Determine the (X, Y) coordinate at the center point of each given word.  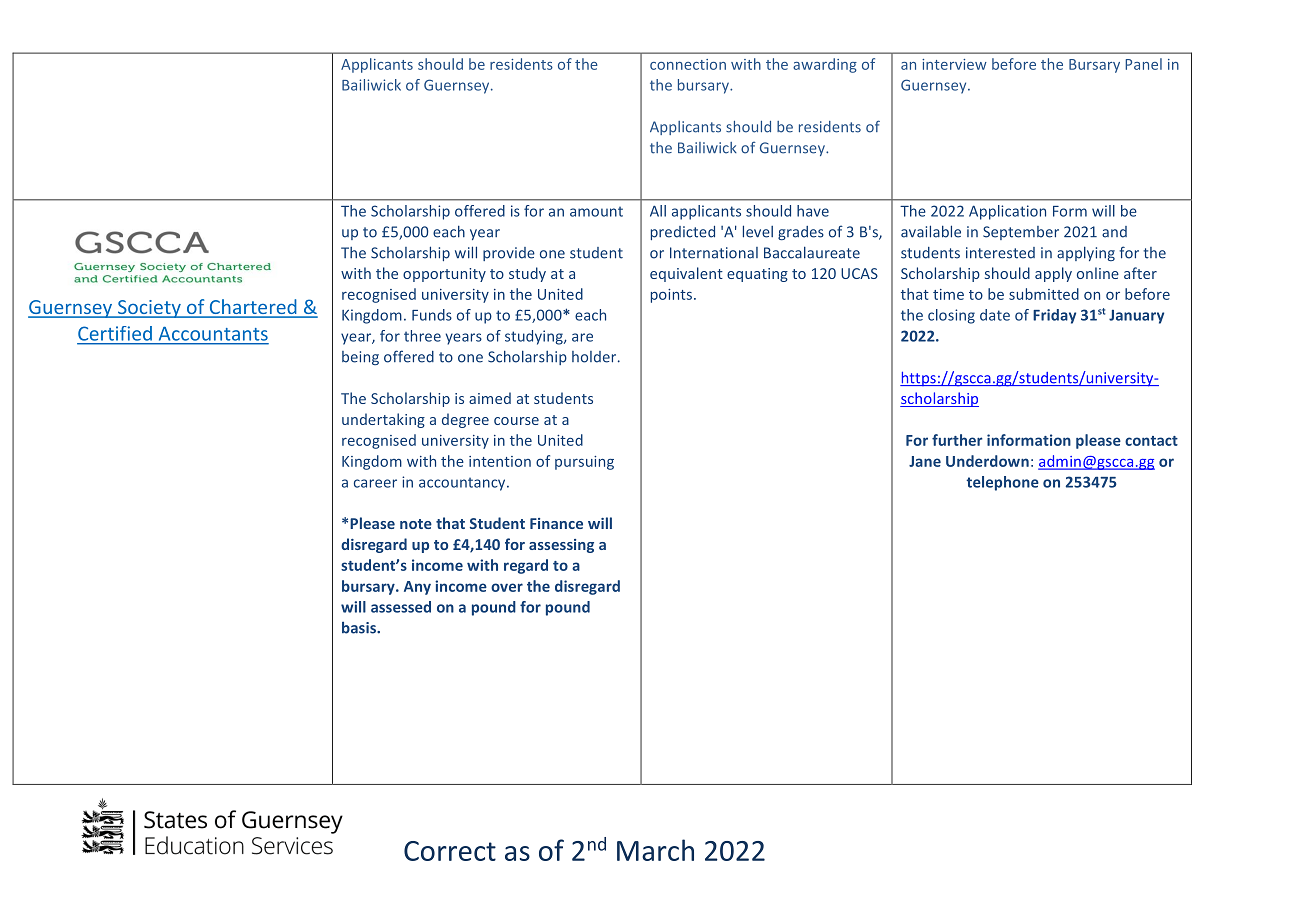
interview (954, 64)
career (375, 483)
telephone (1002, 483)
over (507, 587)
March (655, 850)
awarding (825, 65)
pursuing (584, 463)
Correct (450, 851)
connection (688, 64)
